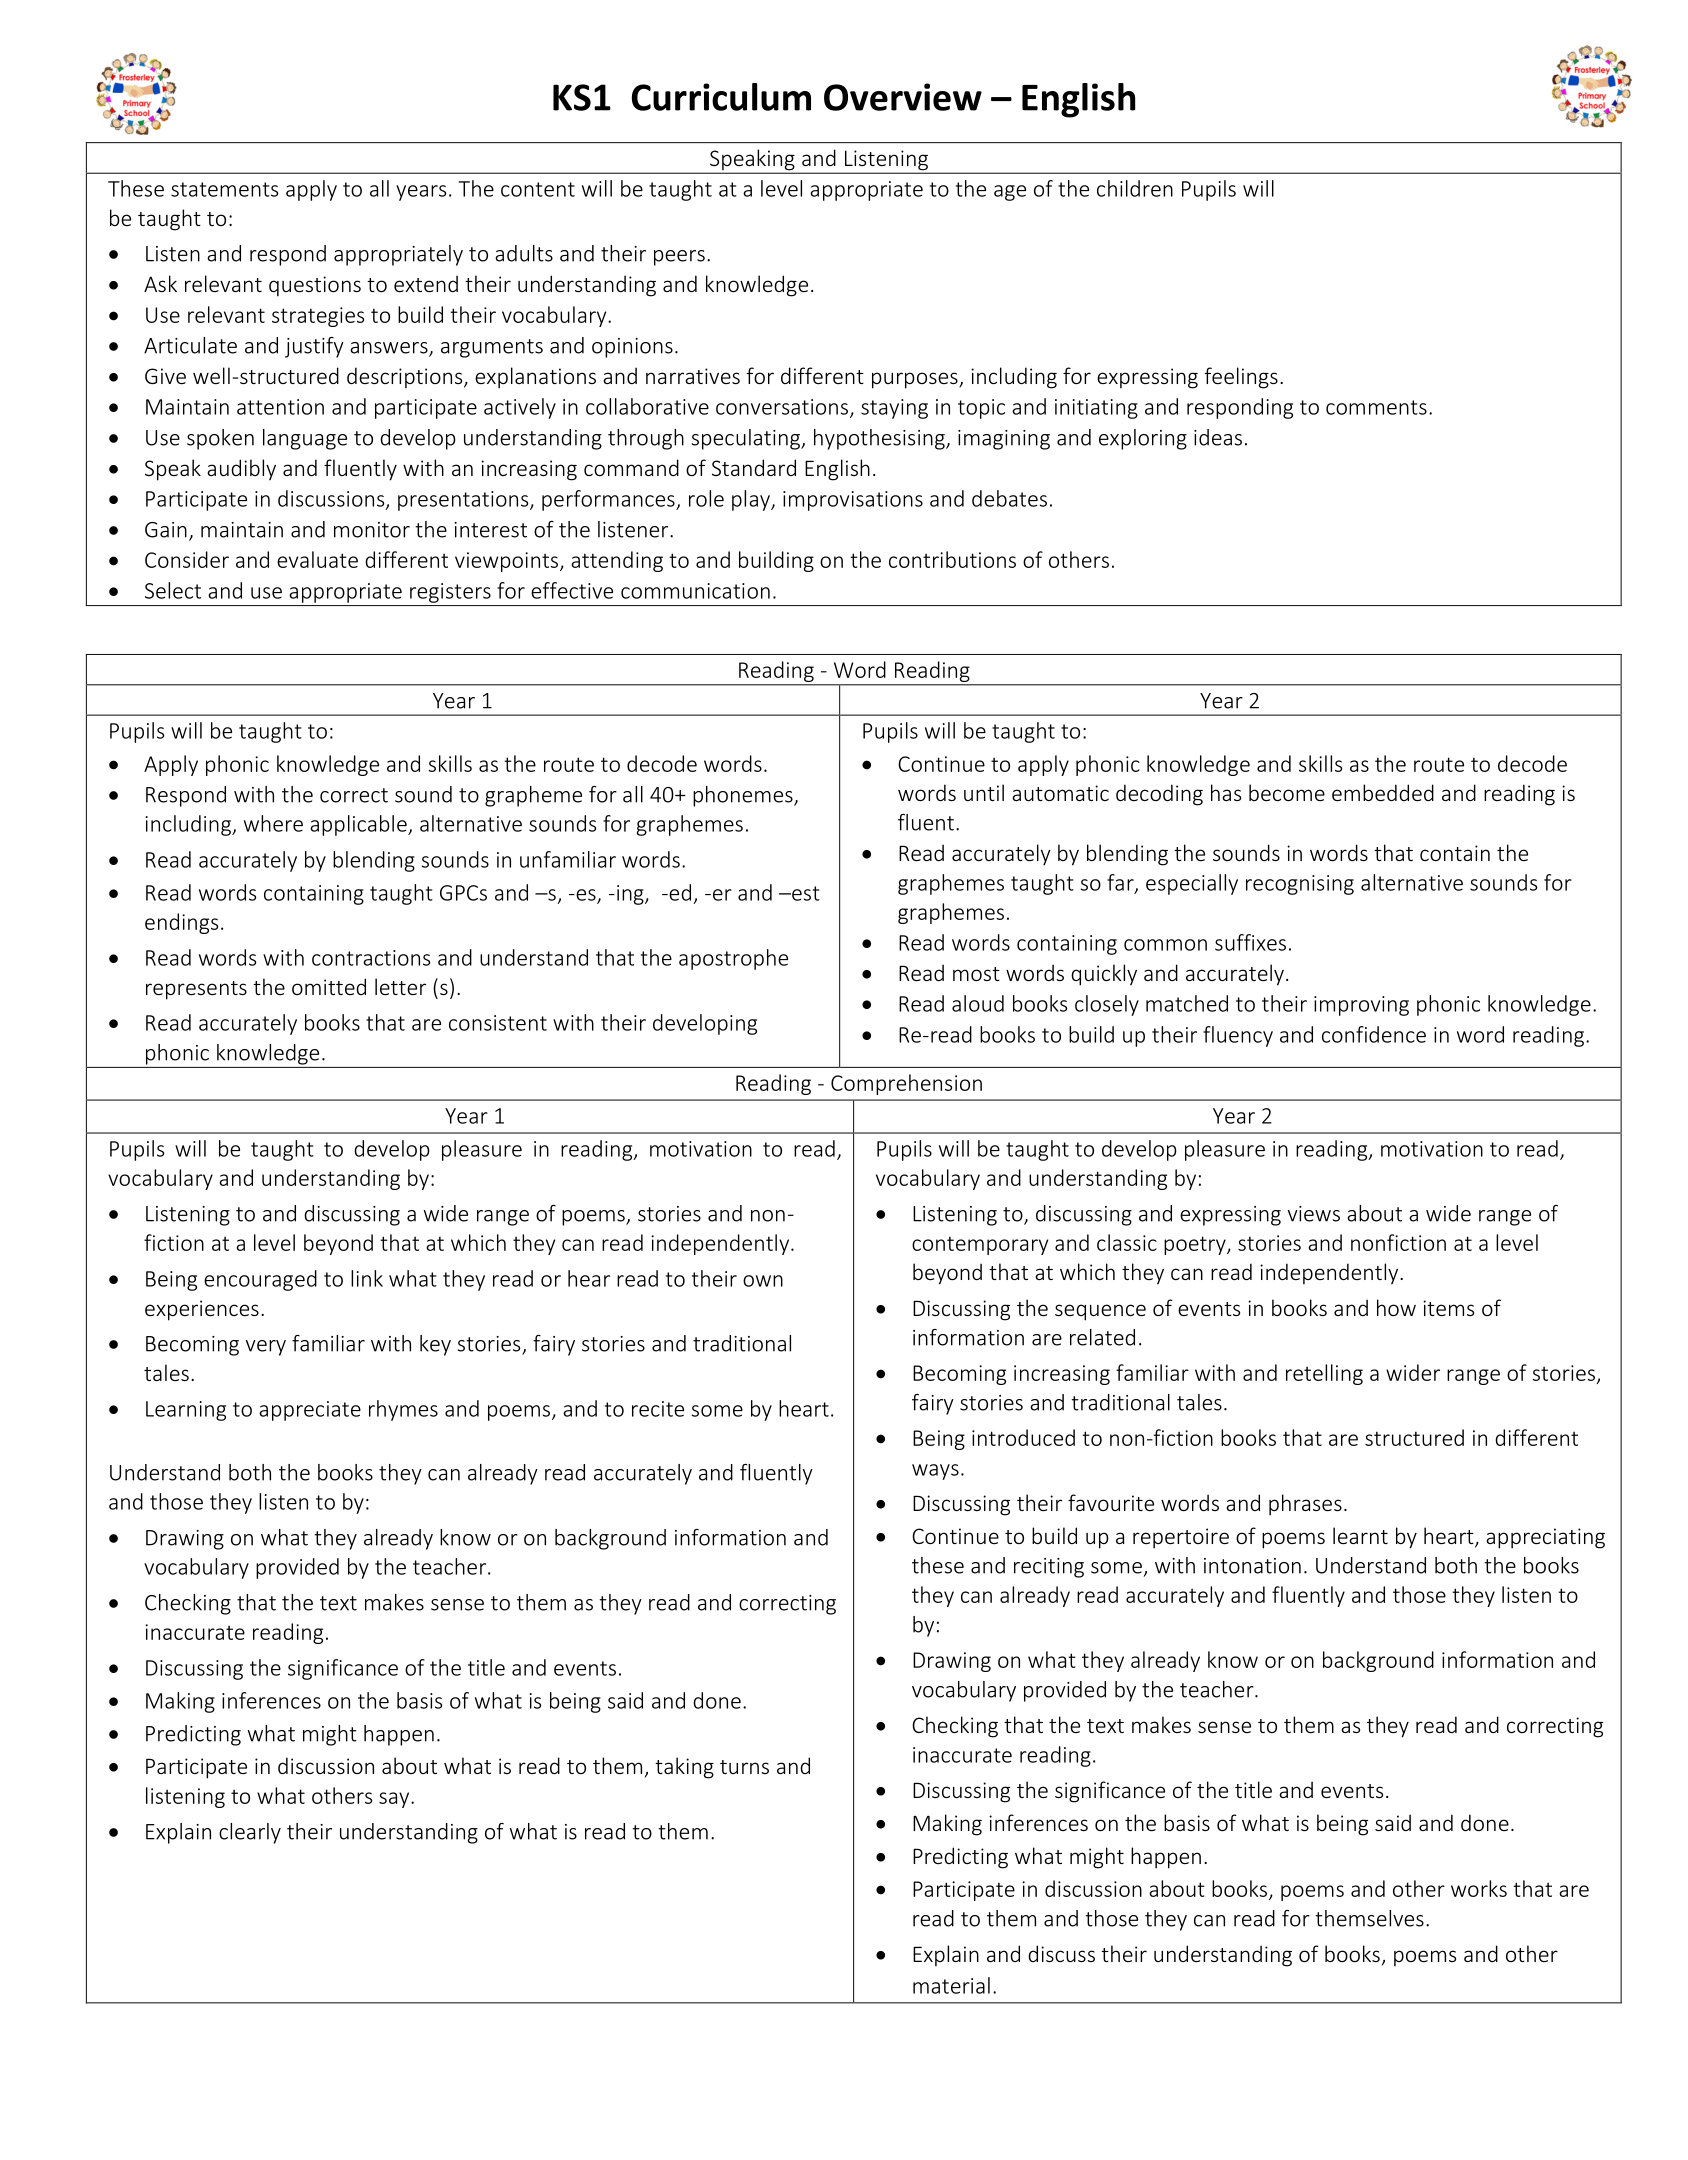 This screenshot has width=1688, height=2160. What do you see at coordinates (906, 1084) in the screenshot?
I see `Comprehension` at bounding box center [906, 1084].
